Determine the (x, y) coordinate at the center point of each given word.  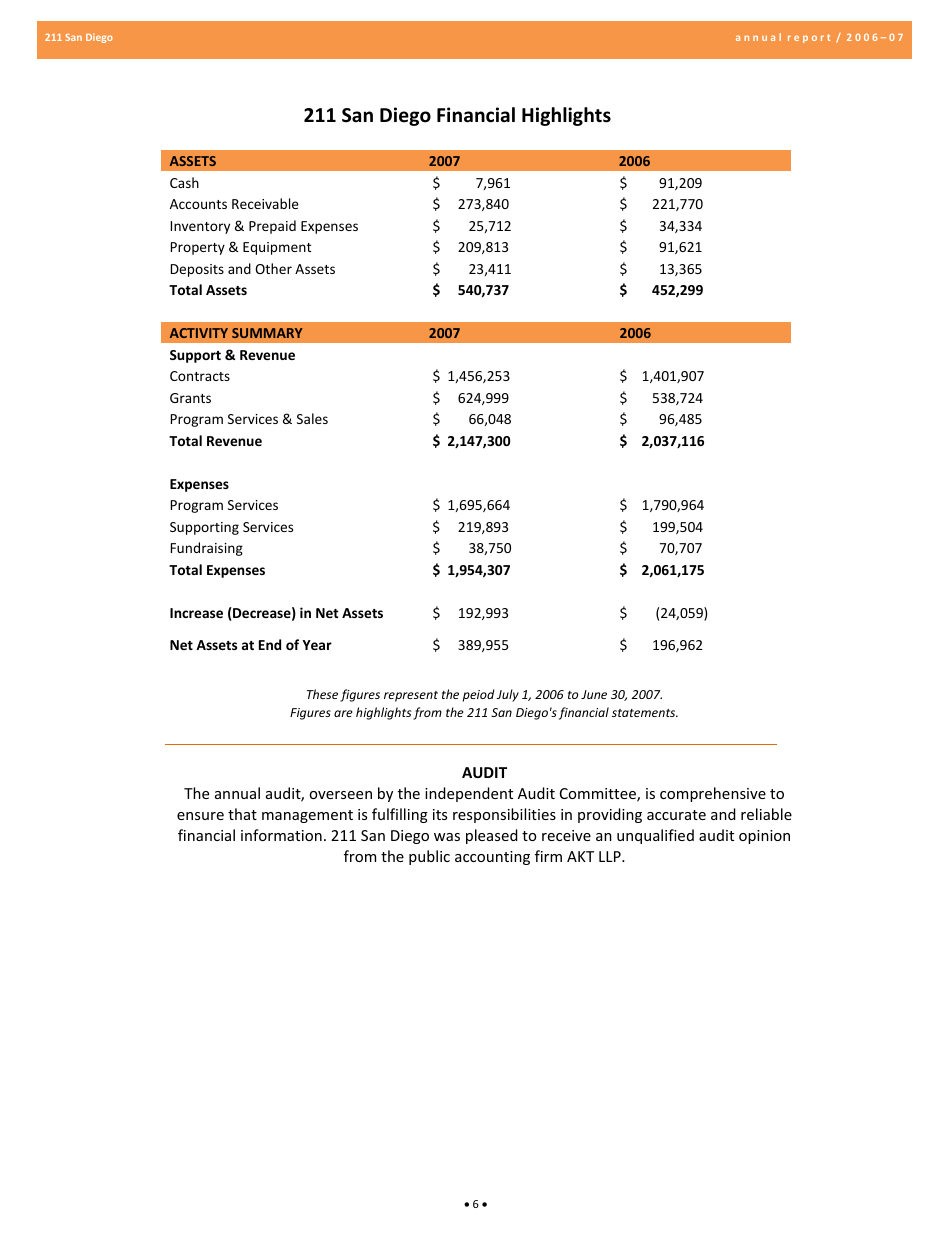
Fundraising (207, 549)
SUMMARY (267, 333)
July (508, 695)
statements (645, 713)
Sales (312, 418)
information (281, 835)
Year (317, 645)
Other (273, 268)
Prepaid (272, 227)
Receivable (265, 203)
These (322, 694)
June (594, 694)
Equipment (277, 248)
